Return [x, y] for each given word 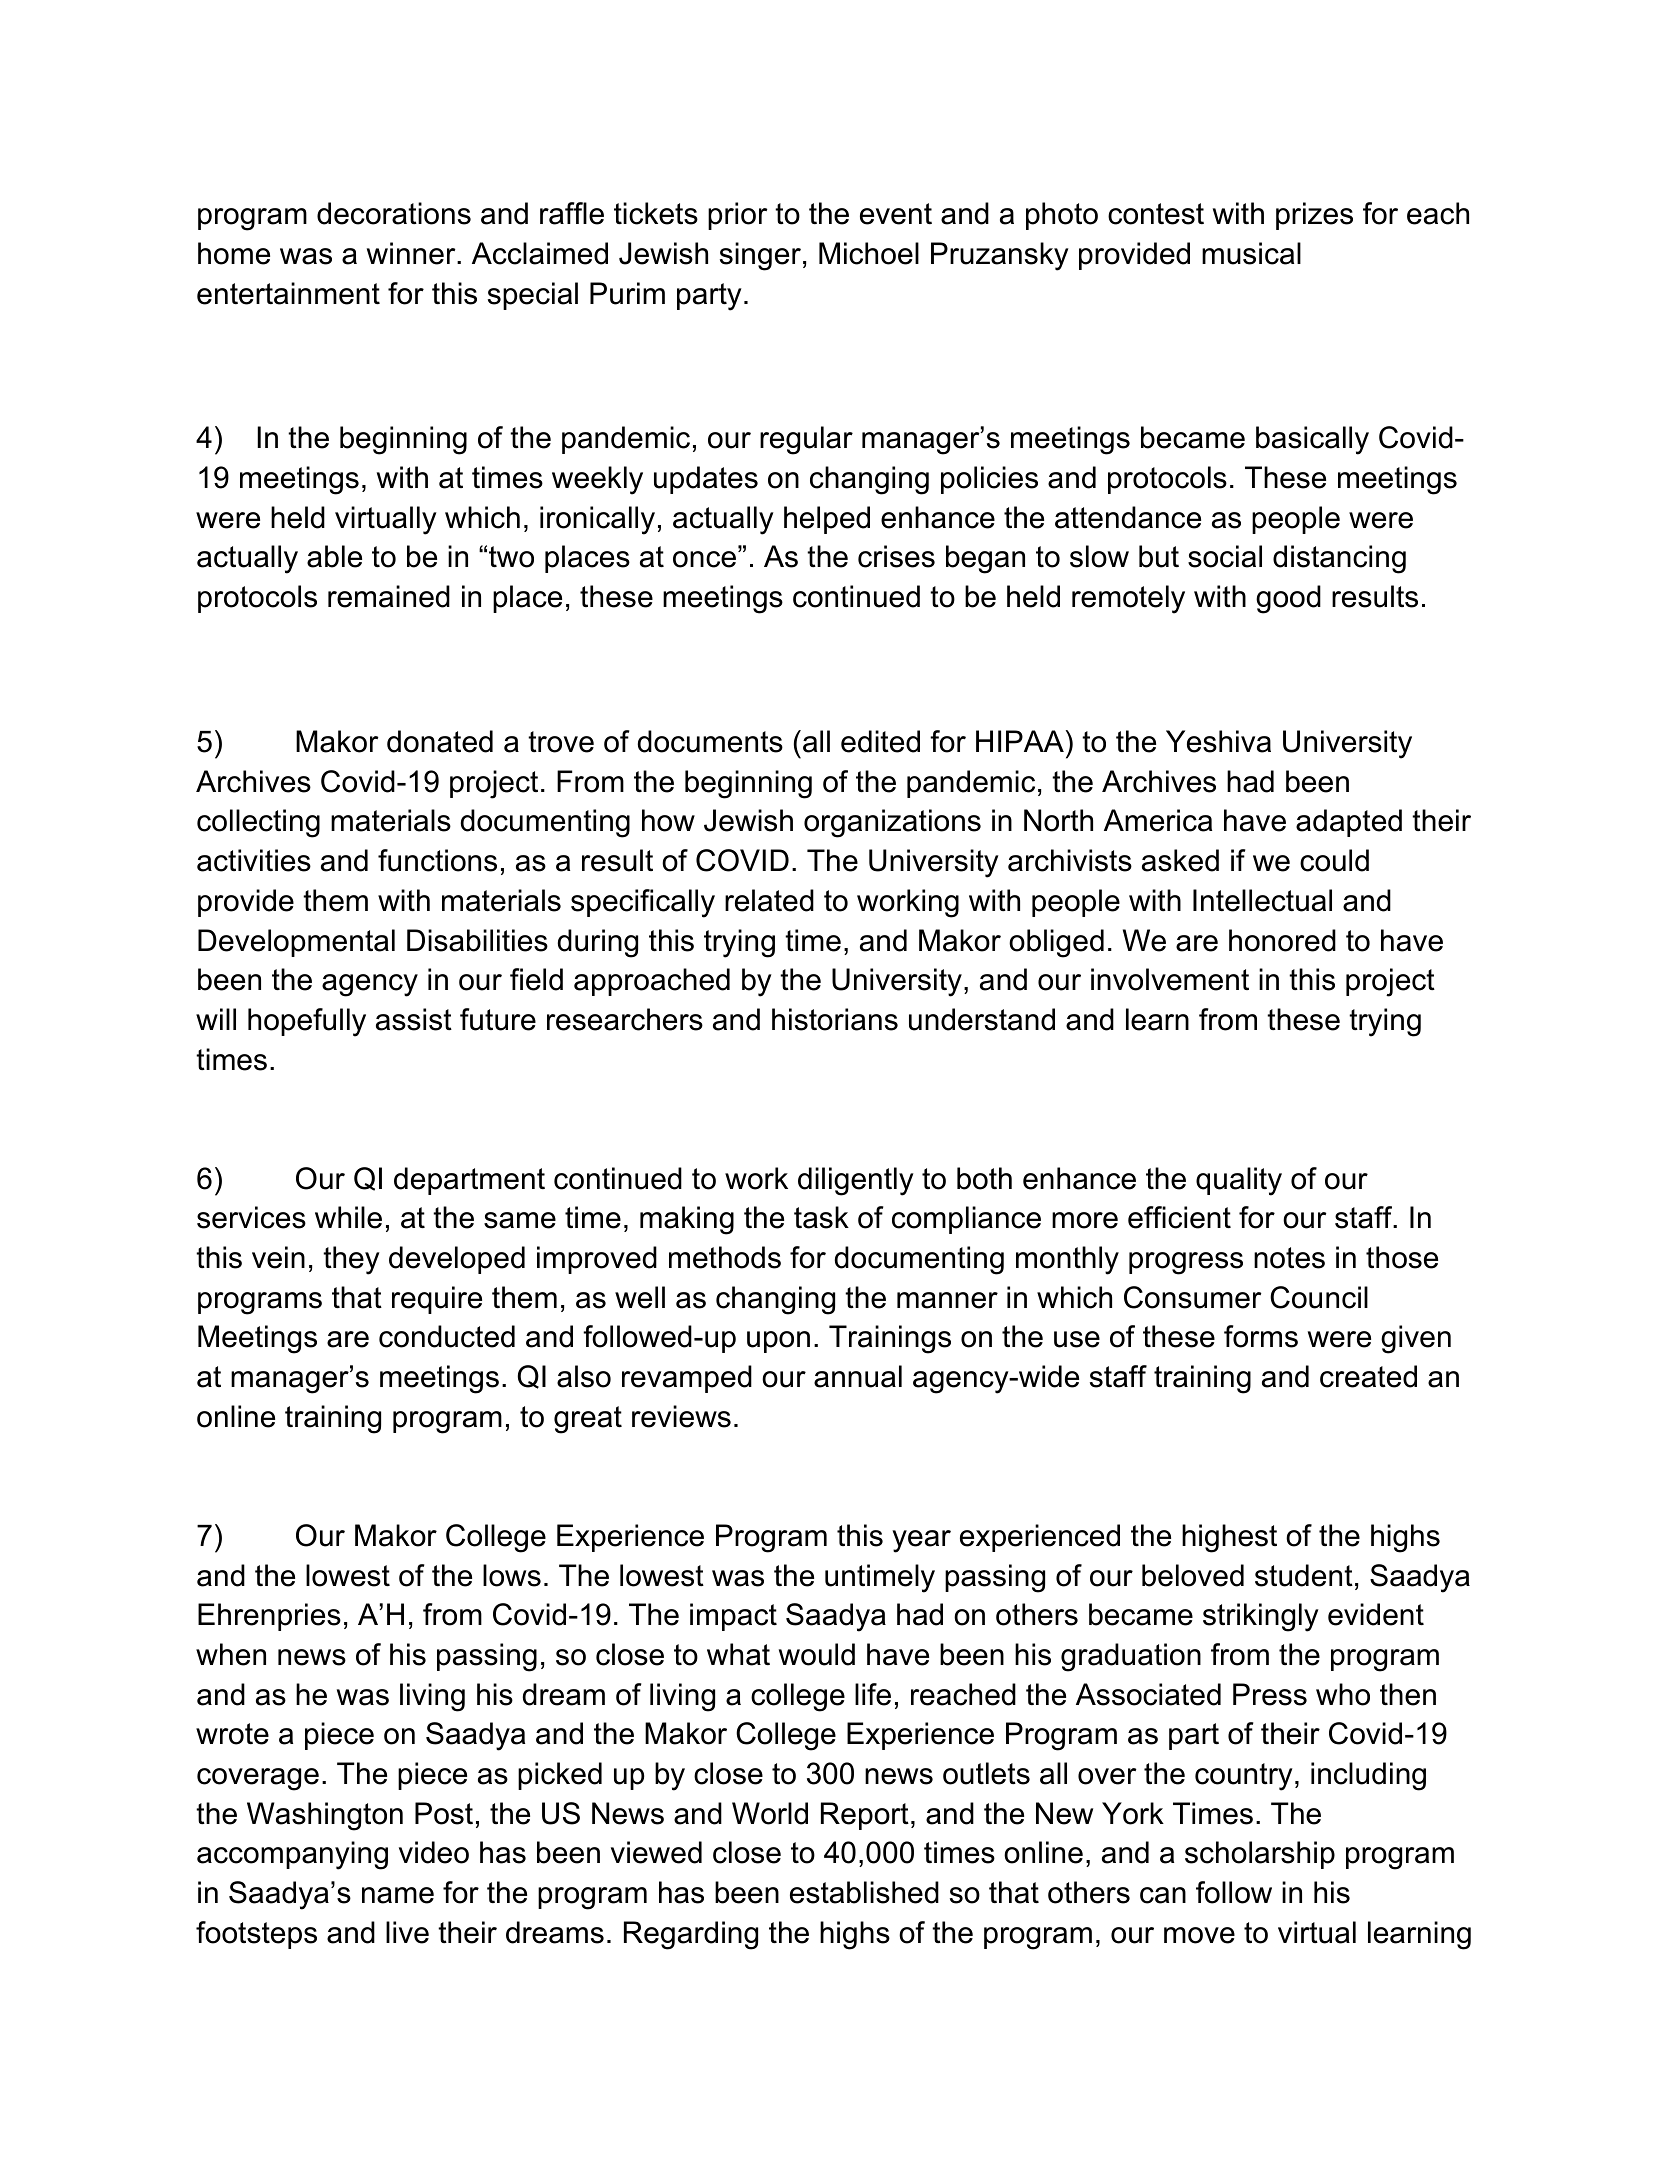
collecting [258, 823]
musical [1251, 253]
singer [760, 256]
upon [778, 1342]
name [398, 1895]
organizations [892, 823]
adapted [1349, 823]
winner [412, 253]
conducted [447, 1336]
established [864, 1892]
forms [1261, 1336]
